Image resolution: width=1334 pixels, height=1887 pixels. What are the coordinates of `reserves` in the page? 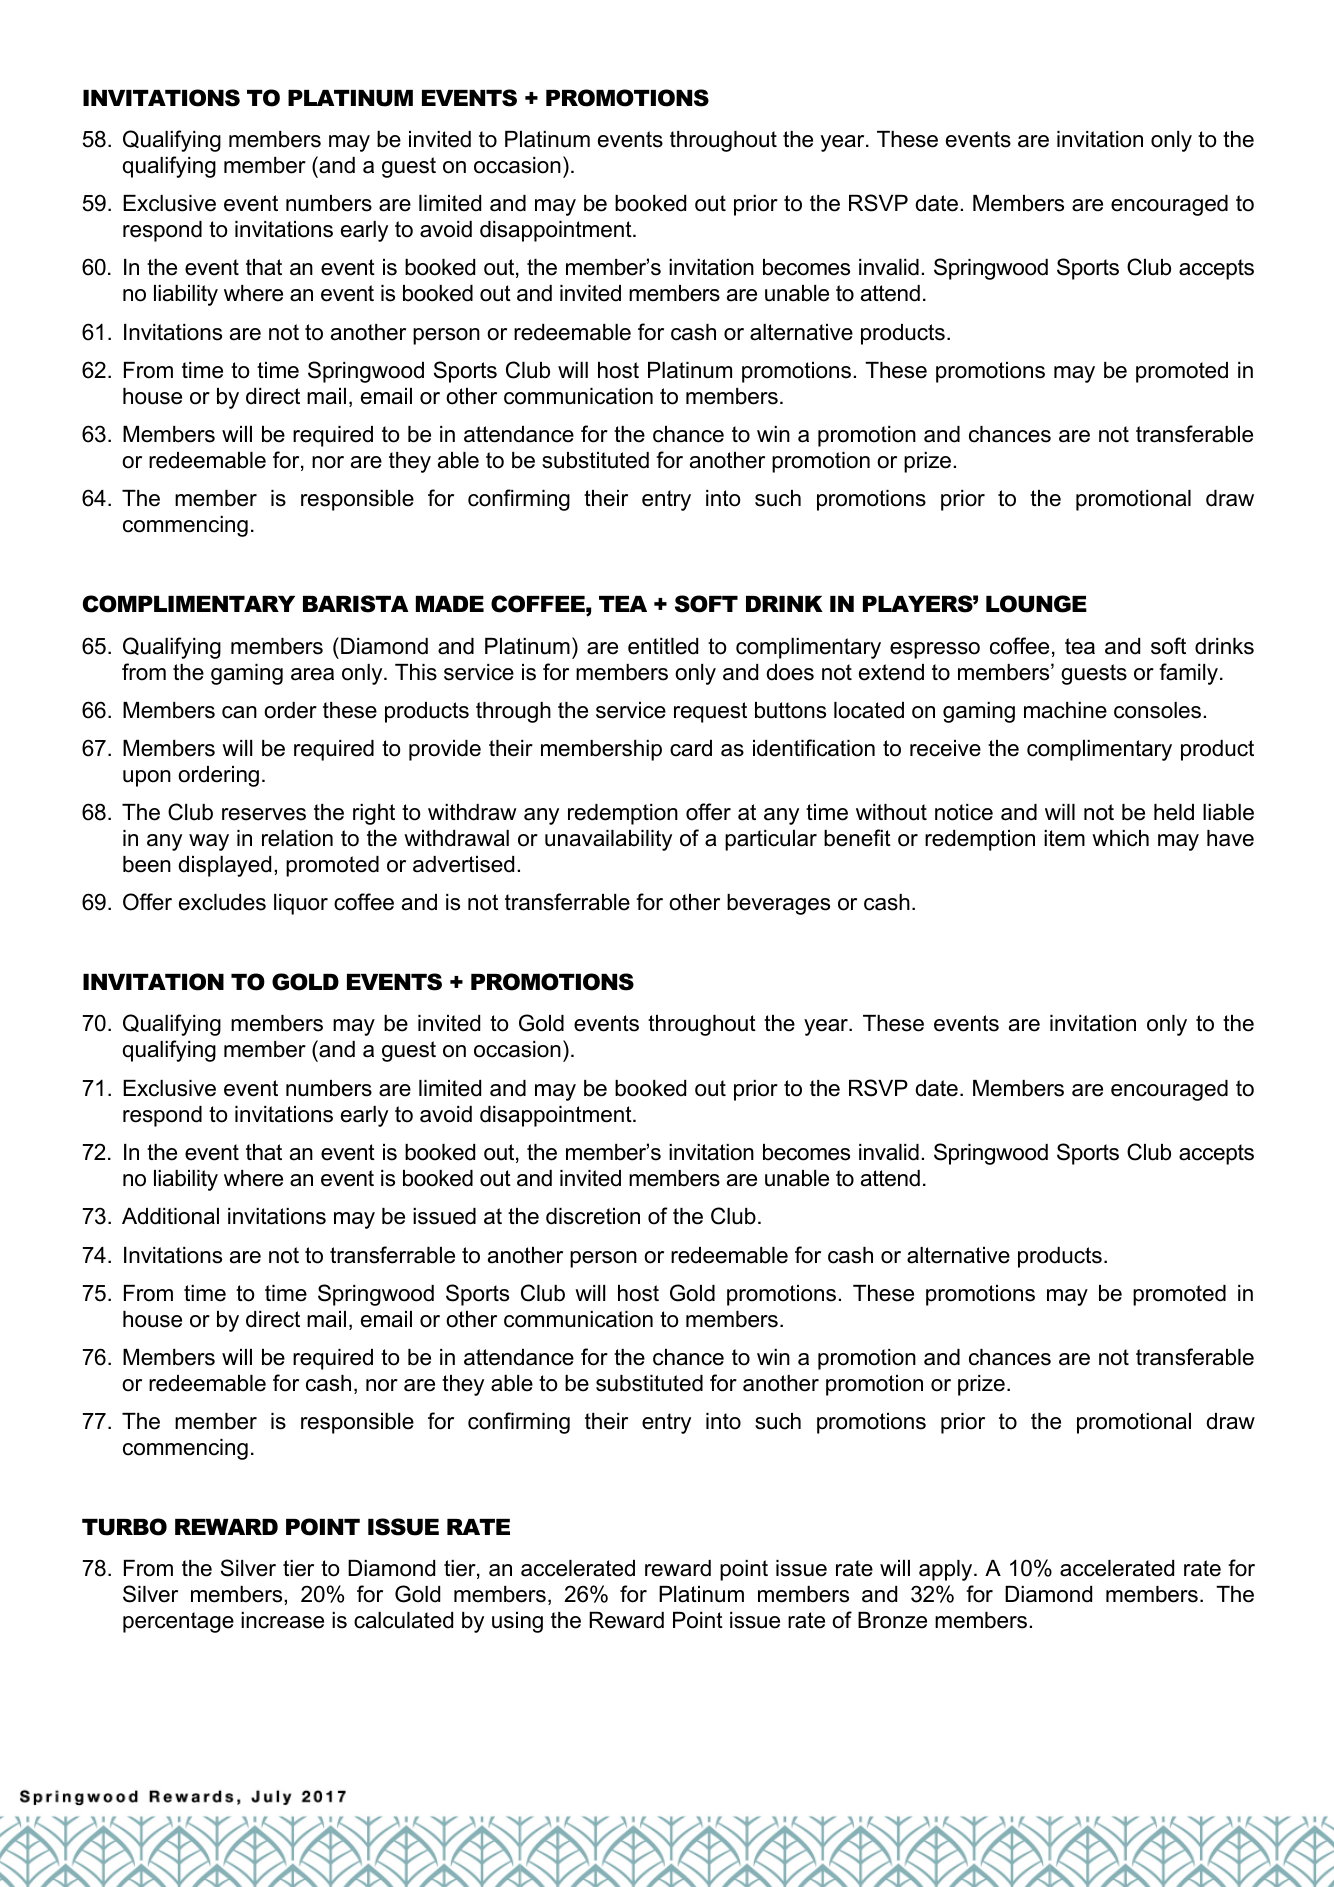 It's located at (264, 814).
